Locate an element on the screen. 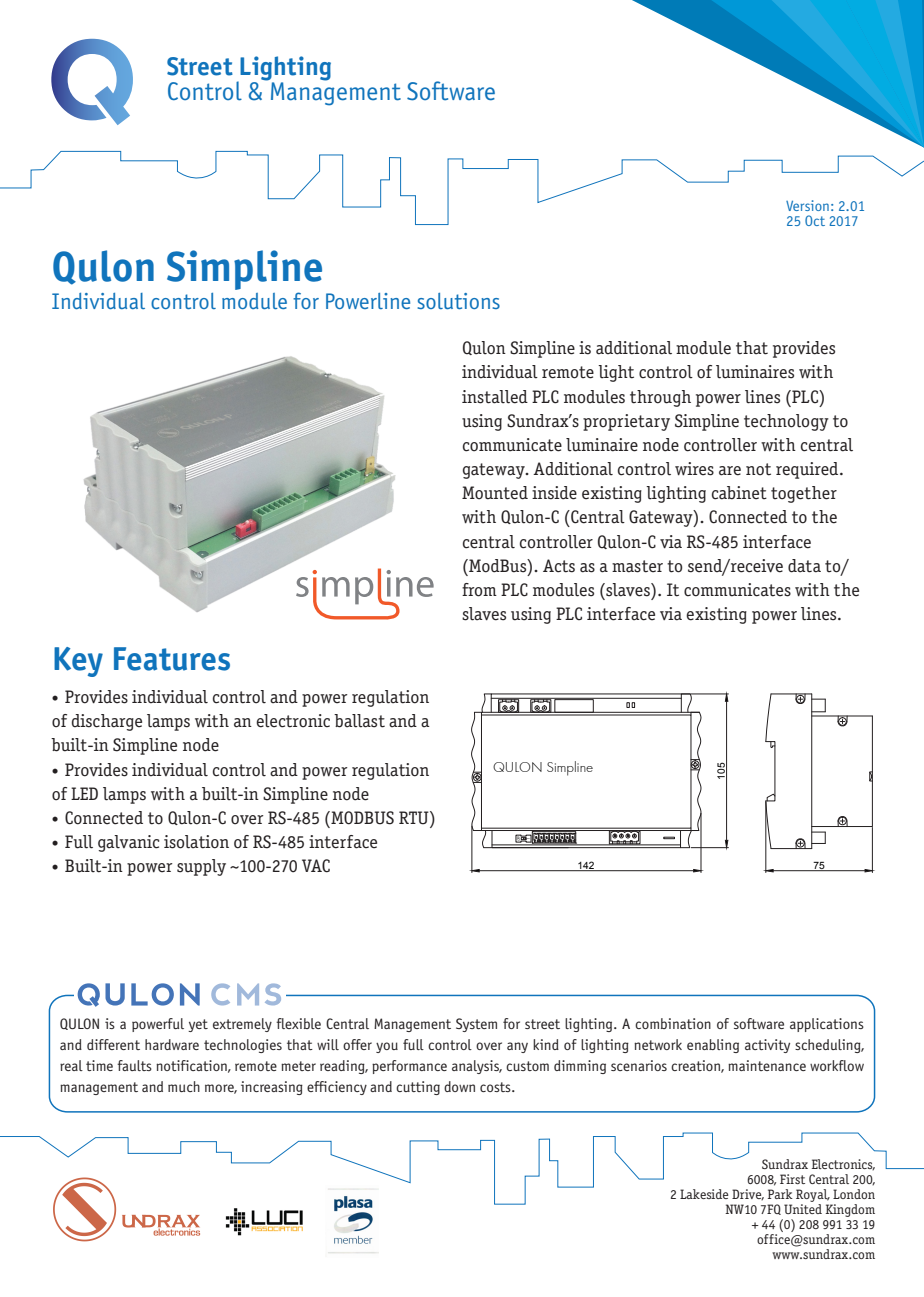 This screenshot has height=1297, width=924. data is located at coordinates (804, 566).
